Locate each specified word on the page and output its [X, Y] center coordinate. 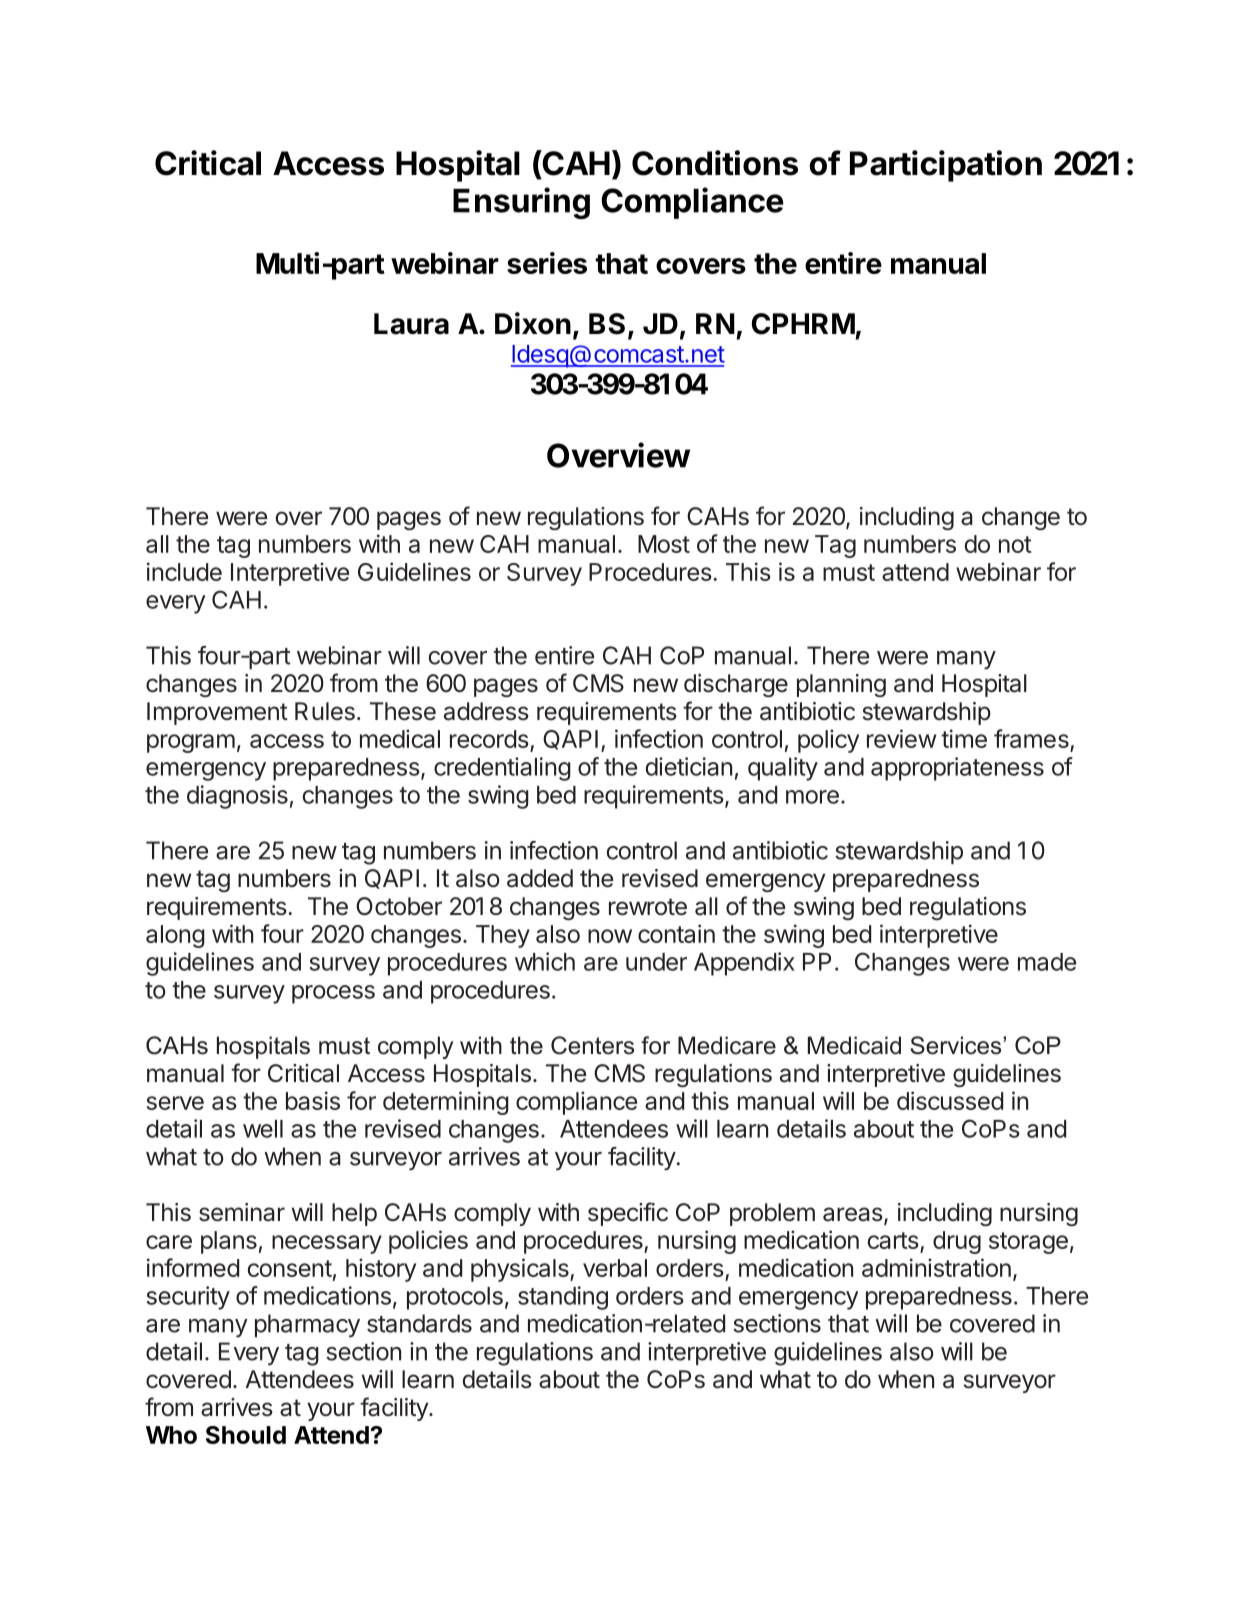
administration [936, 1267]
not [1015, 544]
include [184, 571]
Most [664, 544]
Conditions [715, 163]
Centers [592, 1045]
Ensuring [521, 203]
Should [246, 1435]
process [333, 994]
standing [563, 1298]
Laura [411, 324]
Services [957, 1045]
